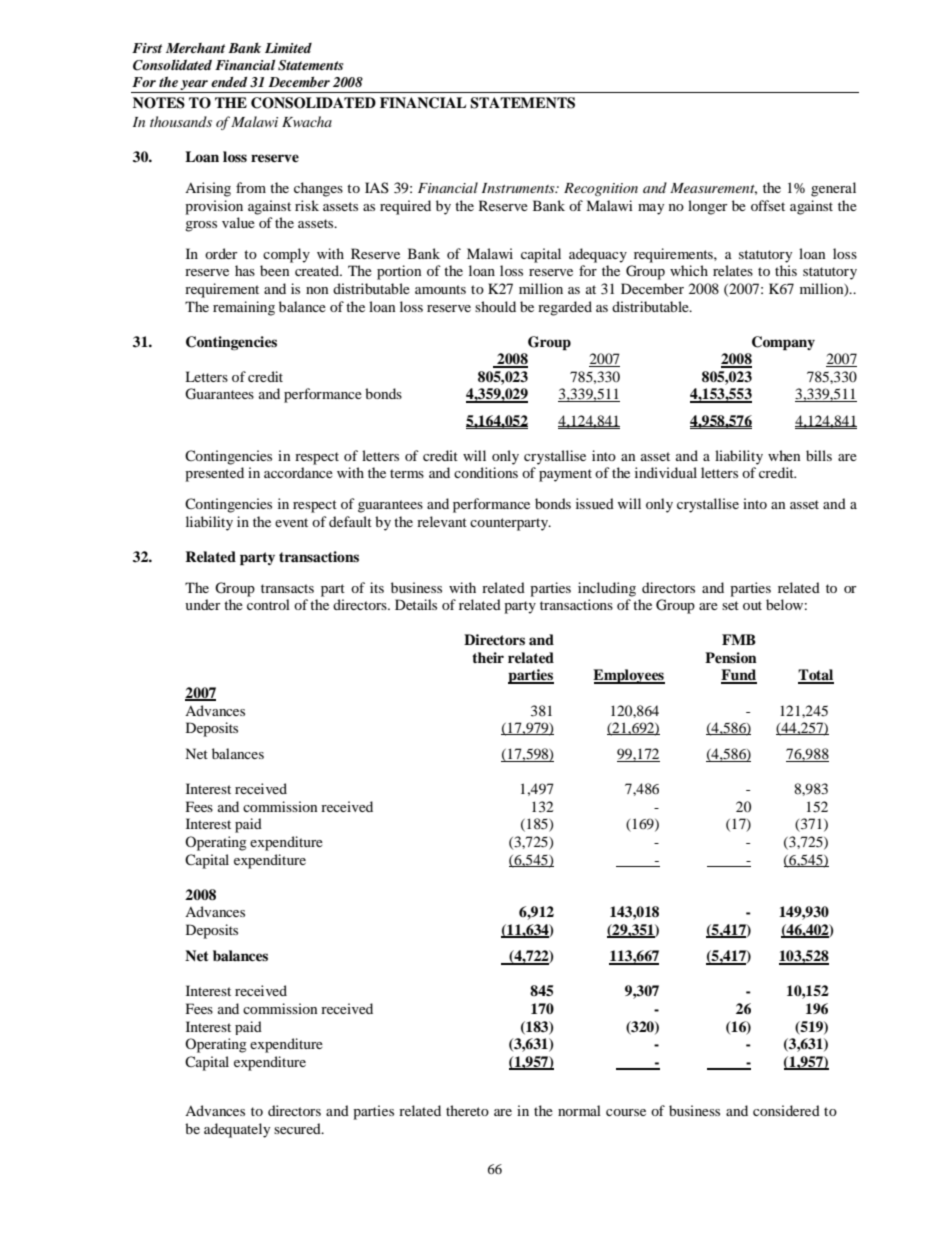 The height and width of the document is (1233, 952). What do you see at coordinates (237, 1130) in the document?
I see `adequately` at bounding box center [237, 1130].
